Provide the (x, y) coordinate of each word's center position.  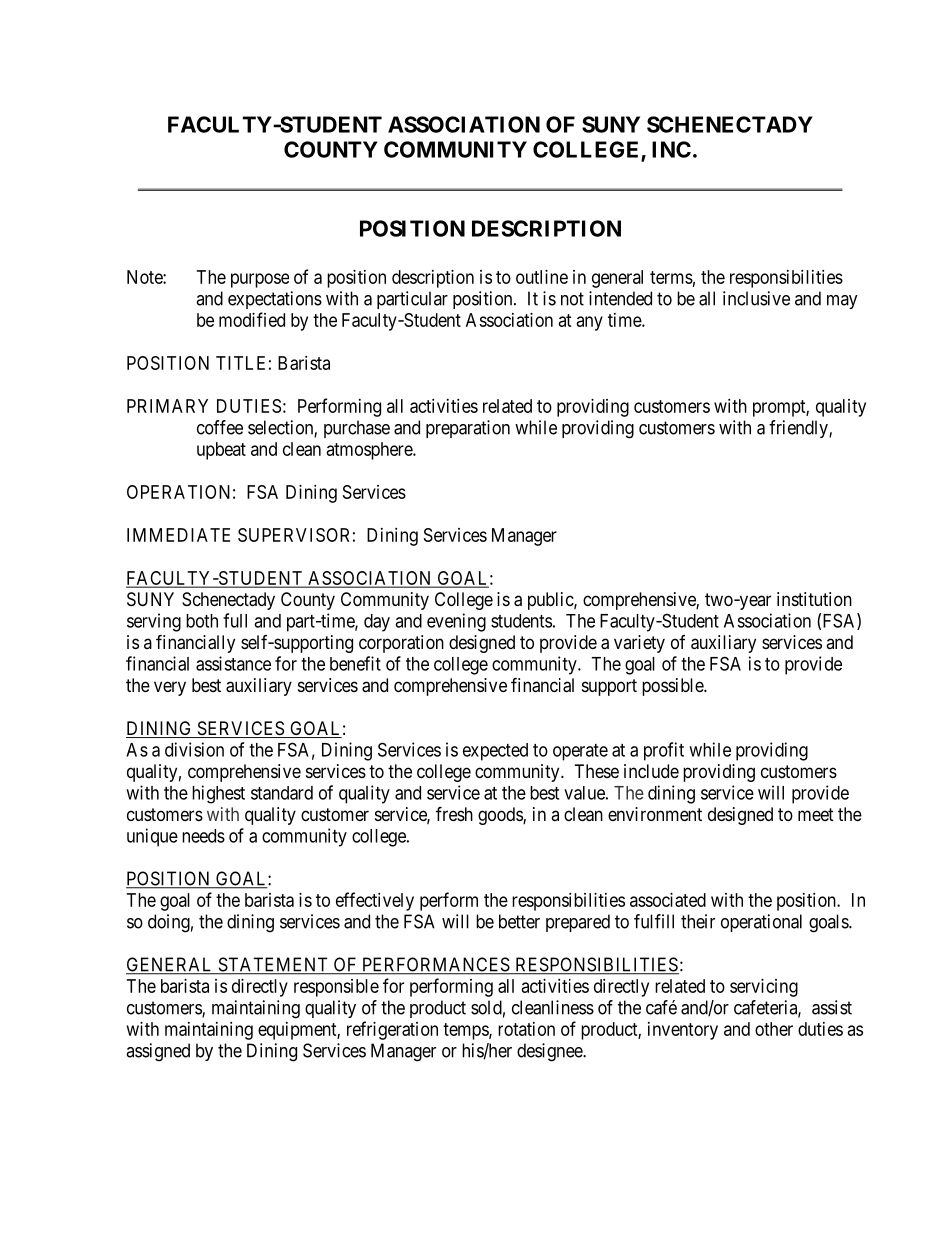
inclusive (756, 298)
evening (456, 622)
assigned (158, 1052)
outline (542, 277)
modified (252, 319)
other (774, 1029)
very (170, 688)
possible (673, 687)
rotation (526, 1029)
